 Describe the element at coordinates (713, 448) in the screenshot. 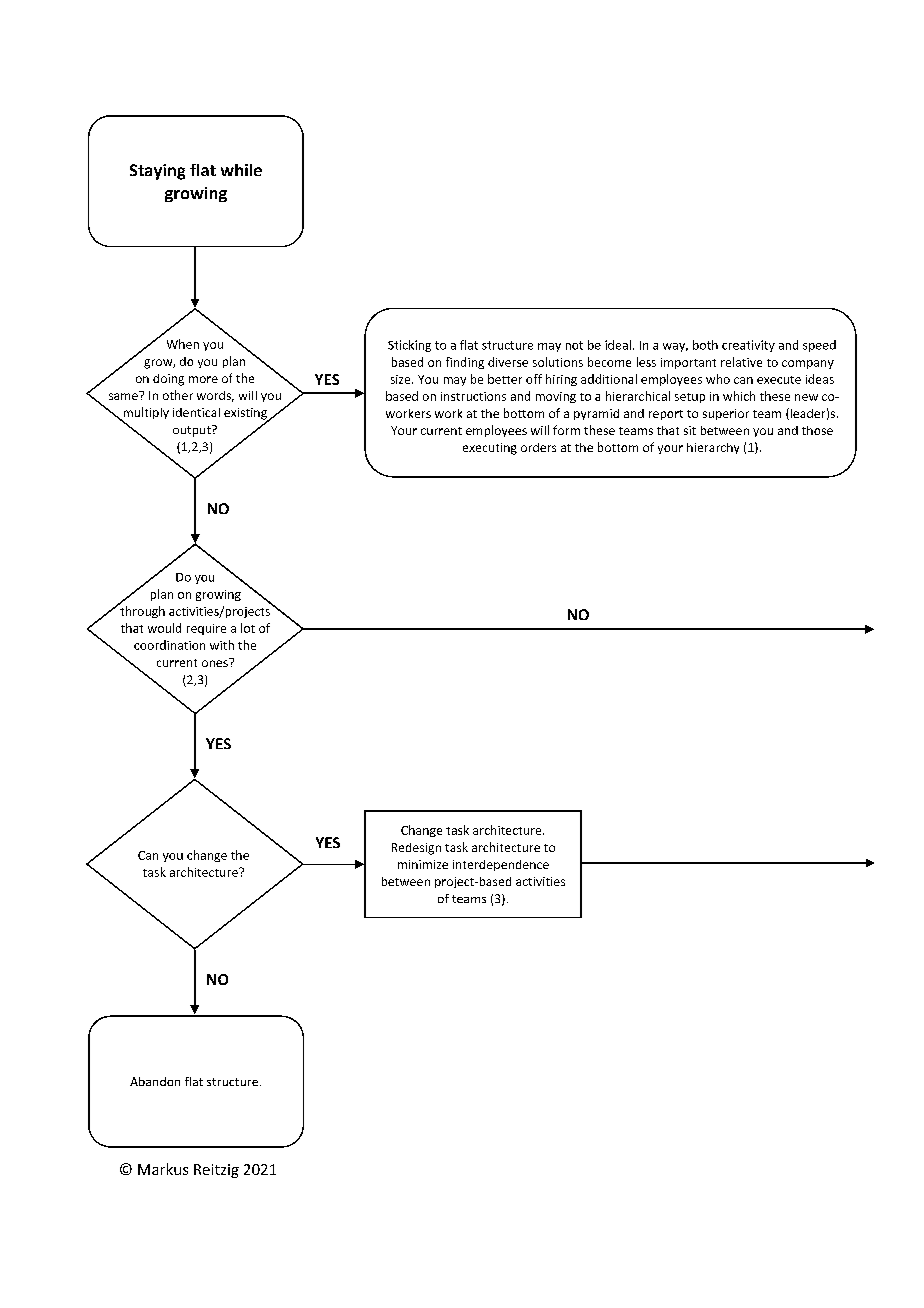

I see `hierarchy` at that location.
